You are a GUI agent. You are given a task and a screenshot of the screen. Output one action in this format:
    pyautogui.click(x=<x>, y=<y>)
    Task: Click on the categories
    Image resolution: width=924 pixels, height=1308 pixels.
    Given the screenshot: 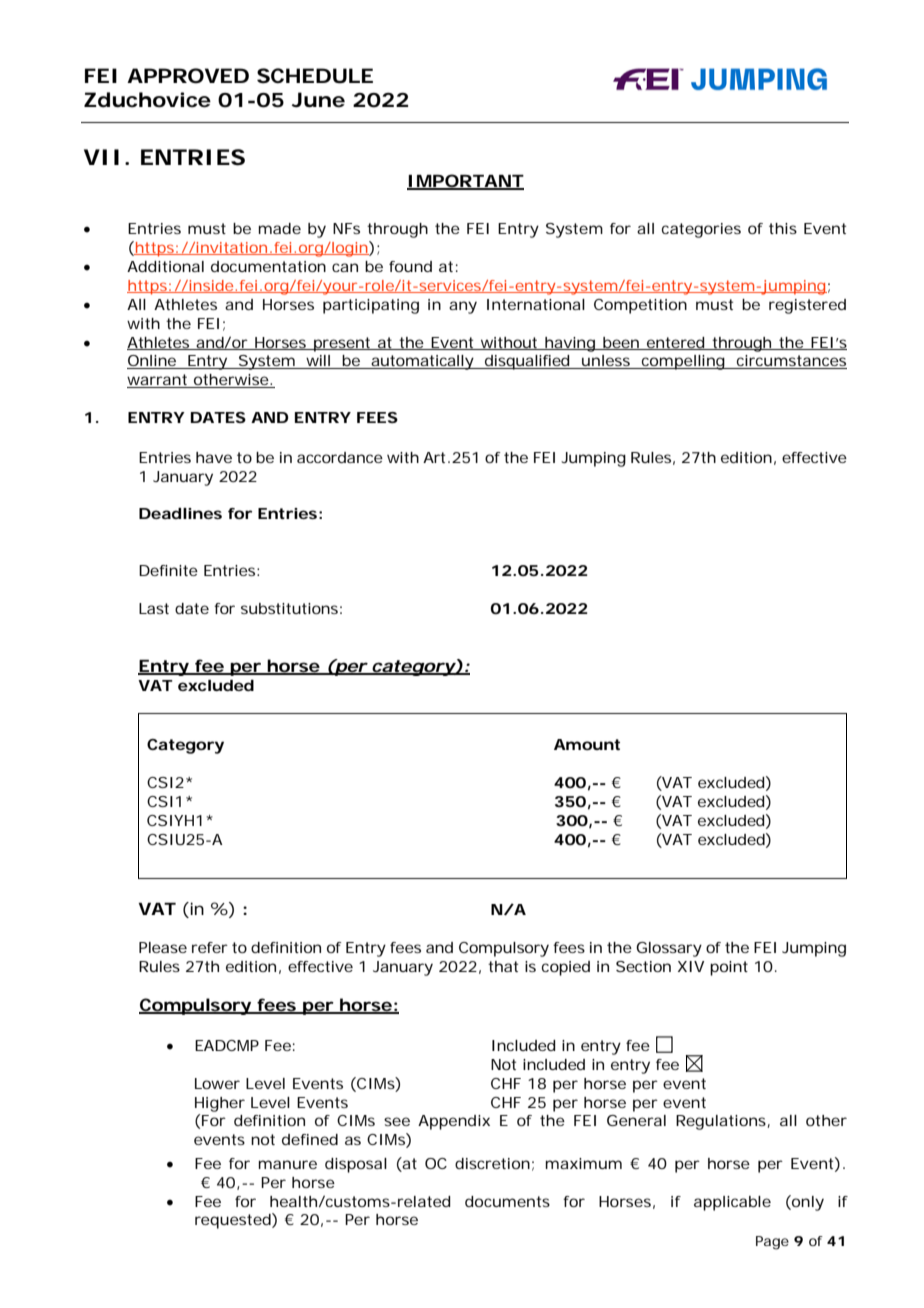 What is the action you would take?
    pyautogui.click(x=701, y=230)
